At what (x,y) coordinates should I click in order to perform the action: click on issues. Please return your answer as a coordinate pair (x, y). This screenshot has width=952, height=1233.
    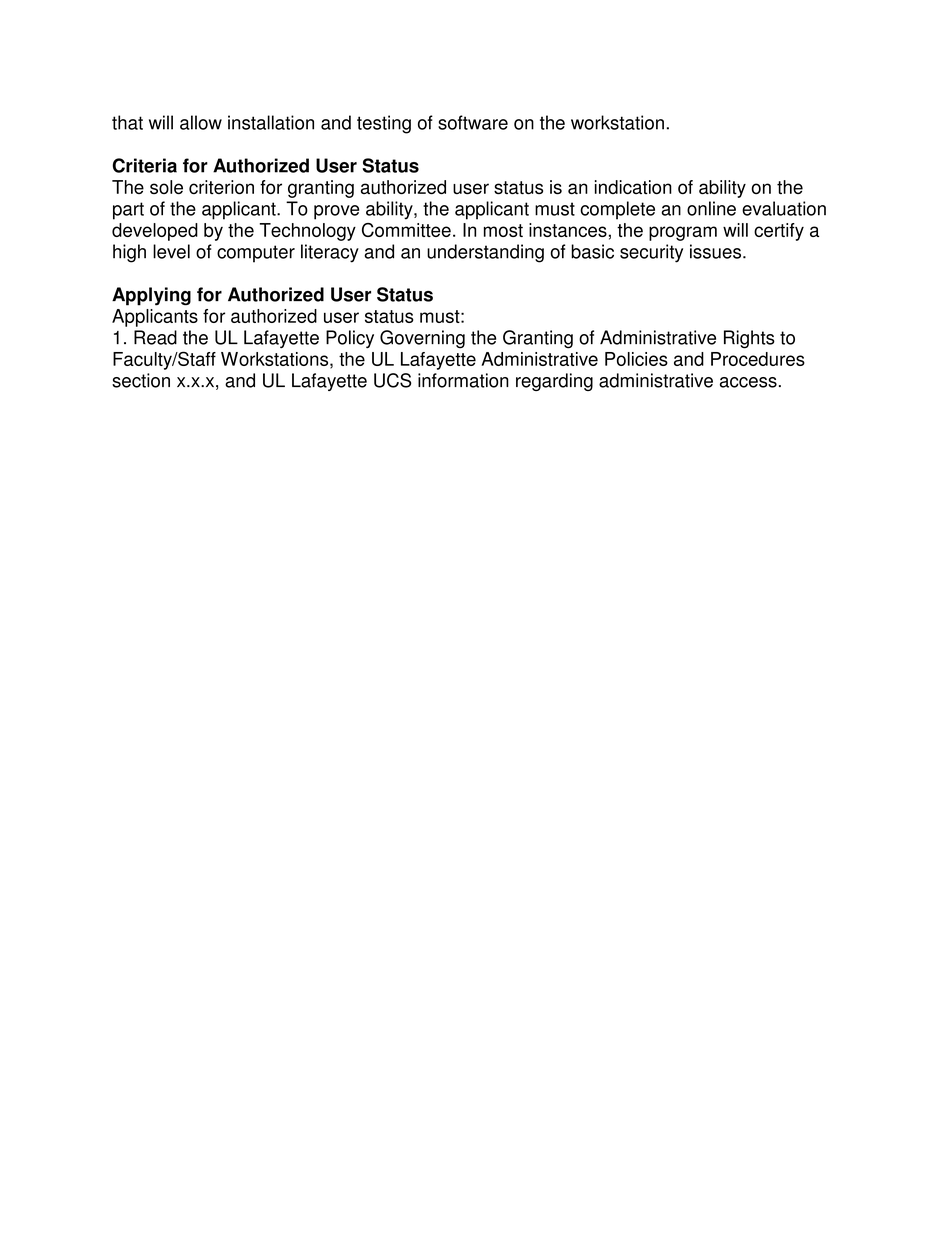
    Looking at the image, I should click on (715, 251).
